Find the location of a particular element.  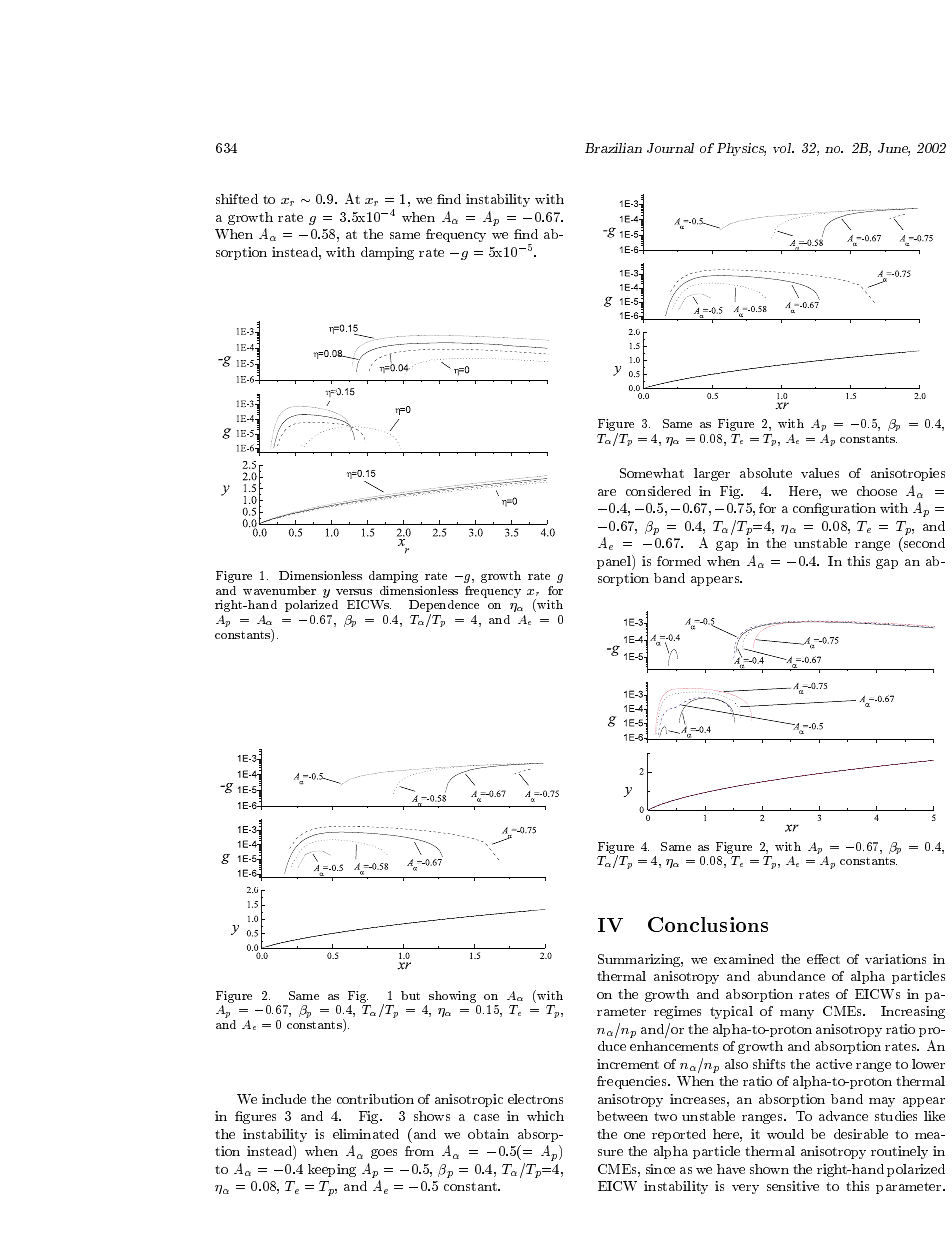

June is located at coordinates (894, 149).
